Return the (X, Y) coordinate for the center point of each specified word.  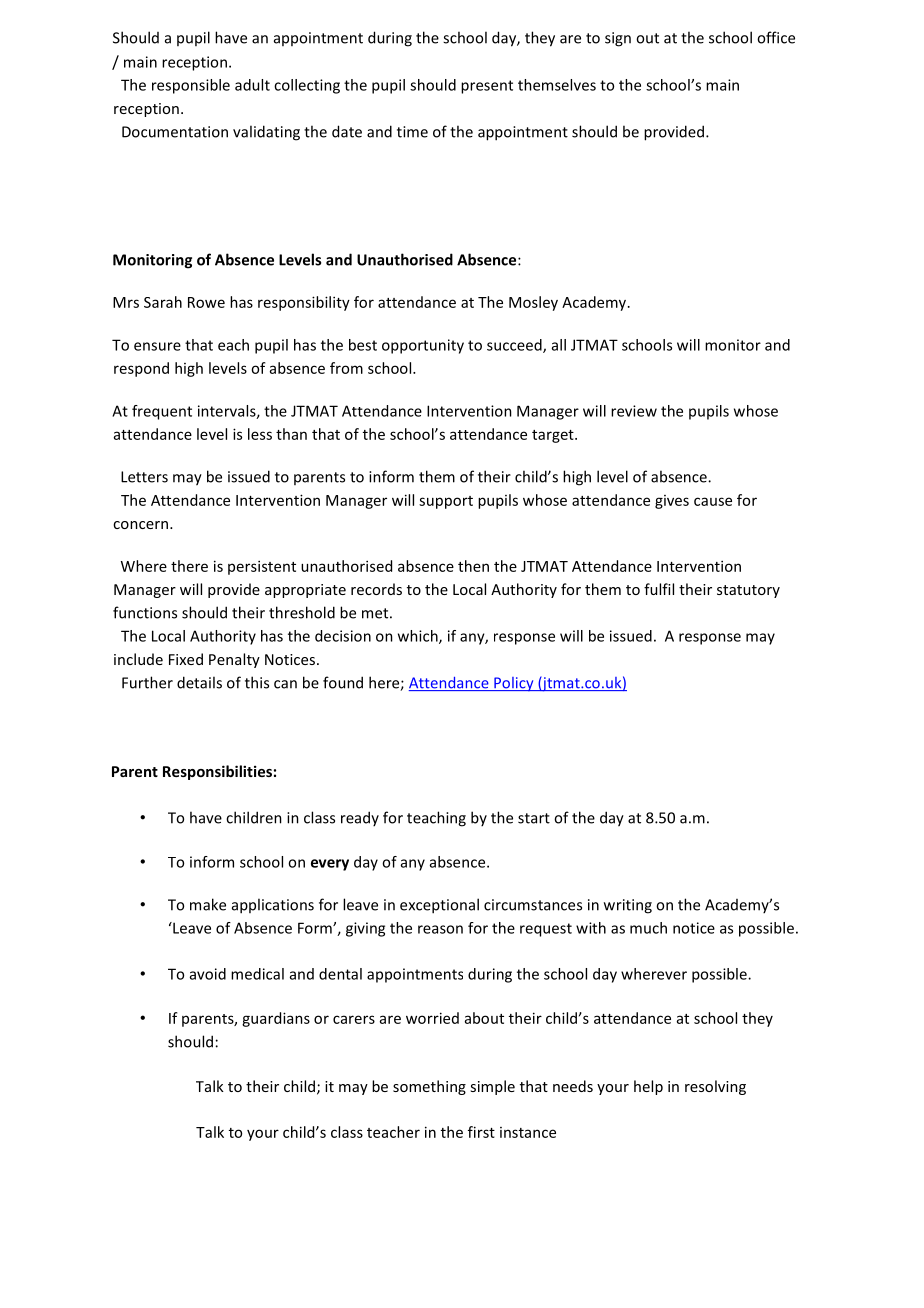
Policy (514, 684)
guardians (276, 1019)
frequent (162, 412)
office (776, 37)
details (199, 682)
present (487, 87)
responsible (191, 86)
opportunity (423, 346)
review (634, 411)
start (534, 818)
